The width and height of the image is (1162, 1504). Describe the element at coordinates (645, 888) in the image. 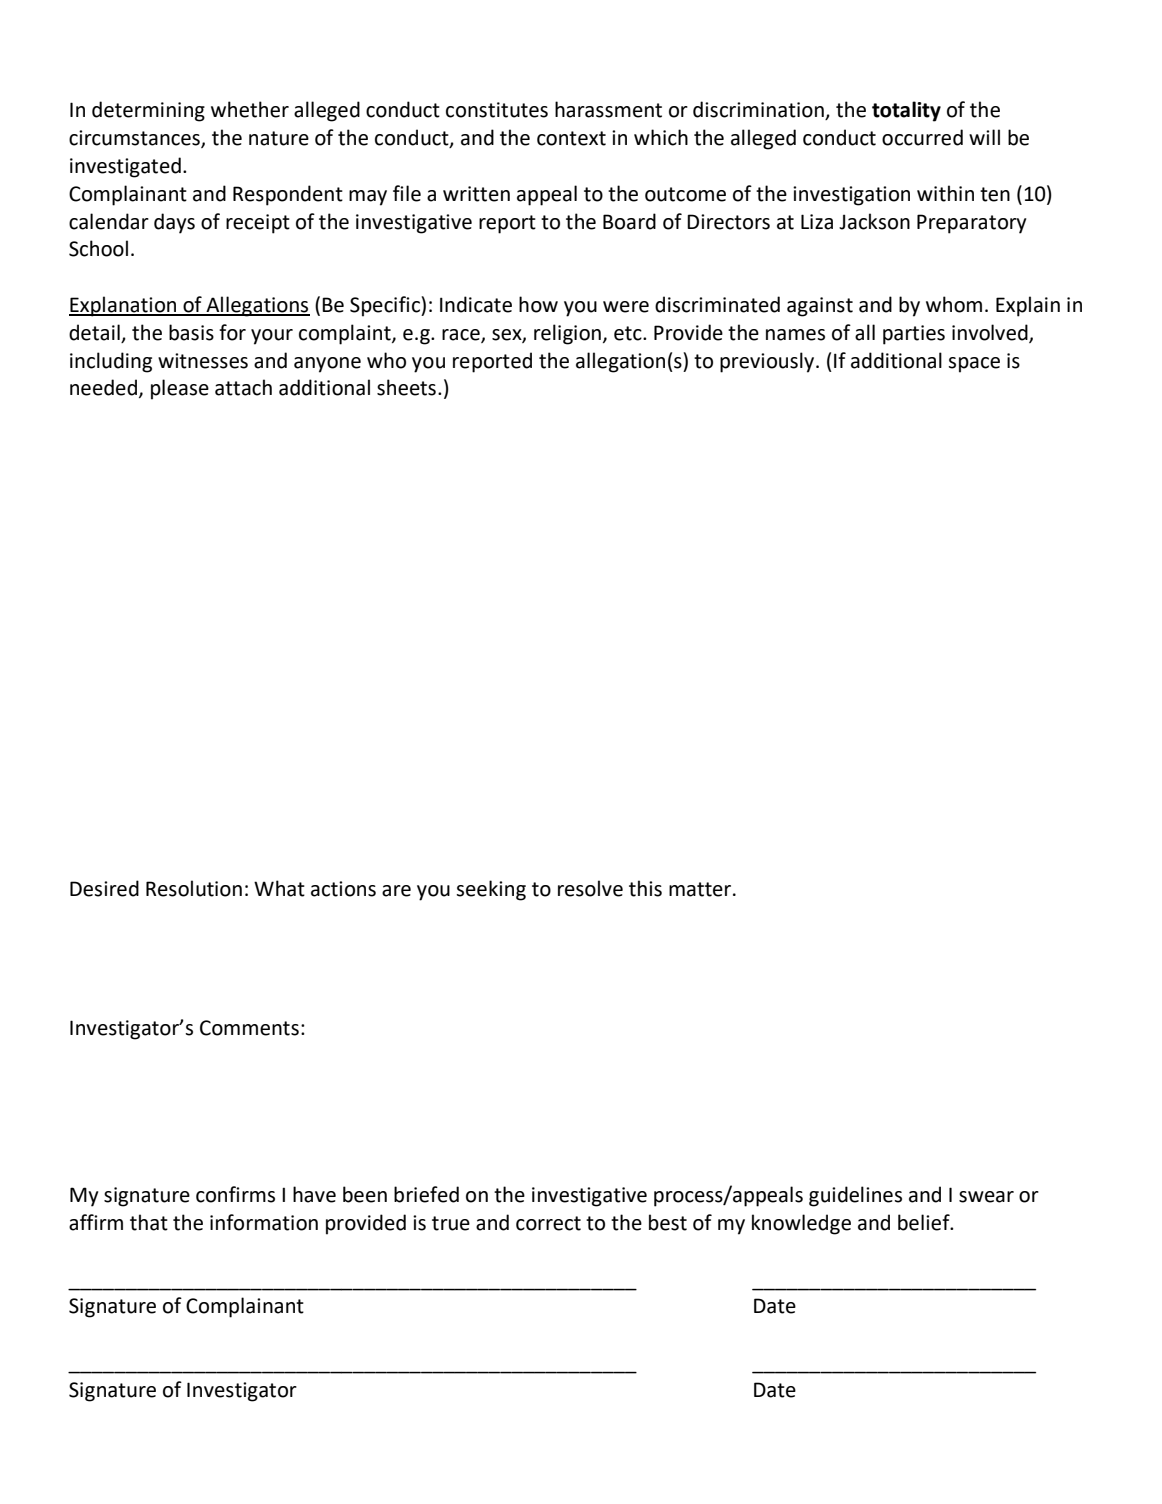

I see `this` at that location.
